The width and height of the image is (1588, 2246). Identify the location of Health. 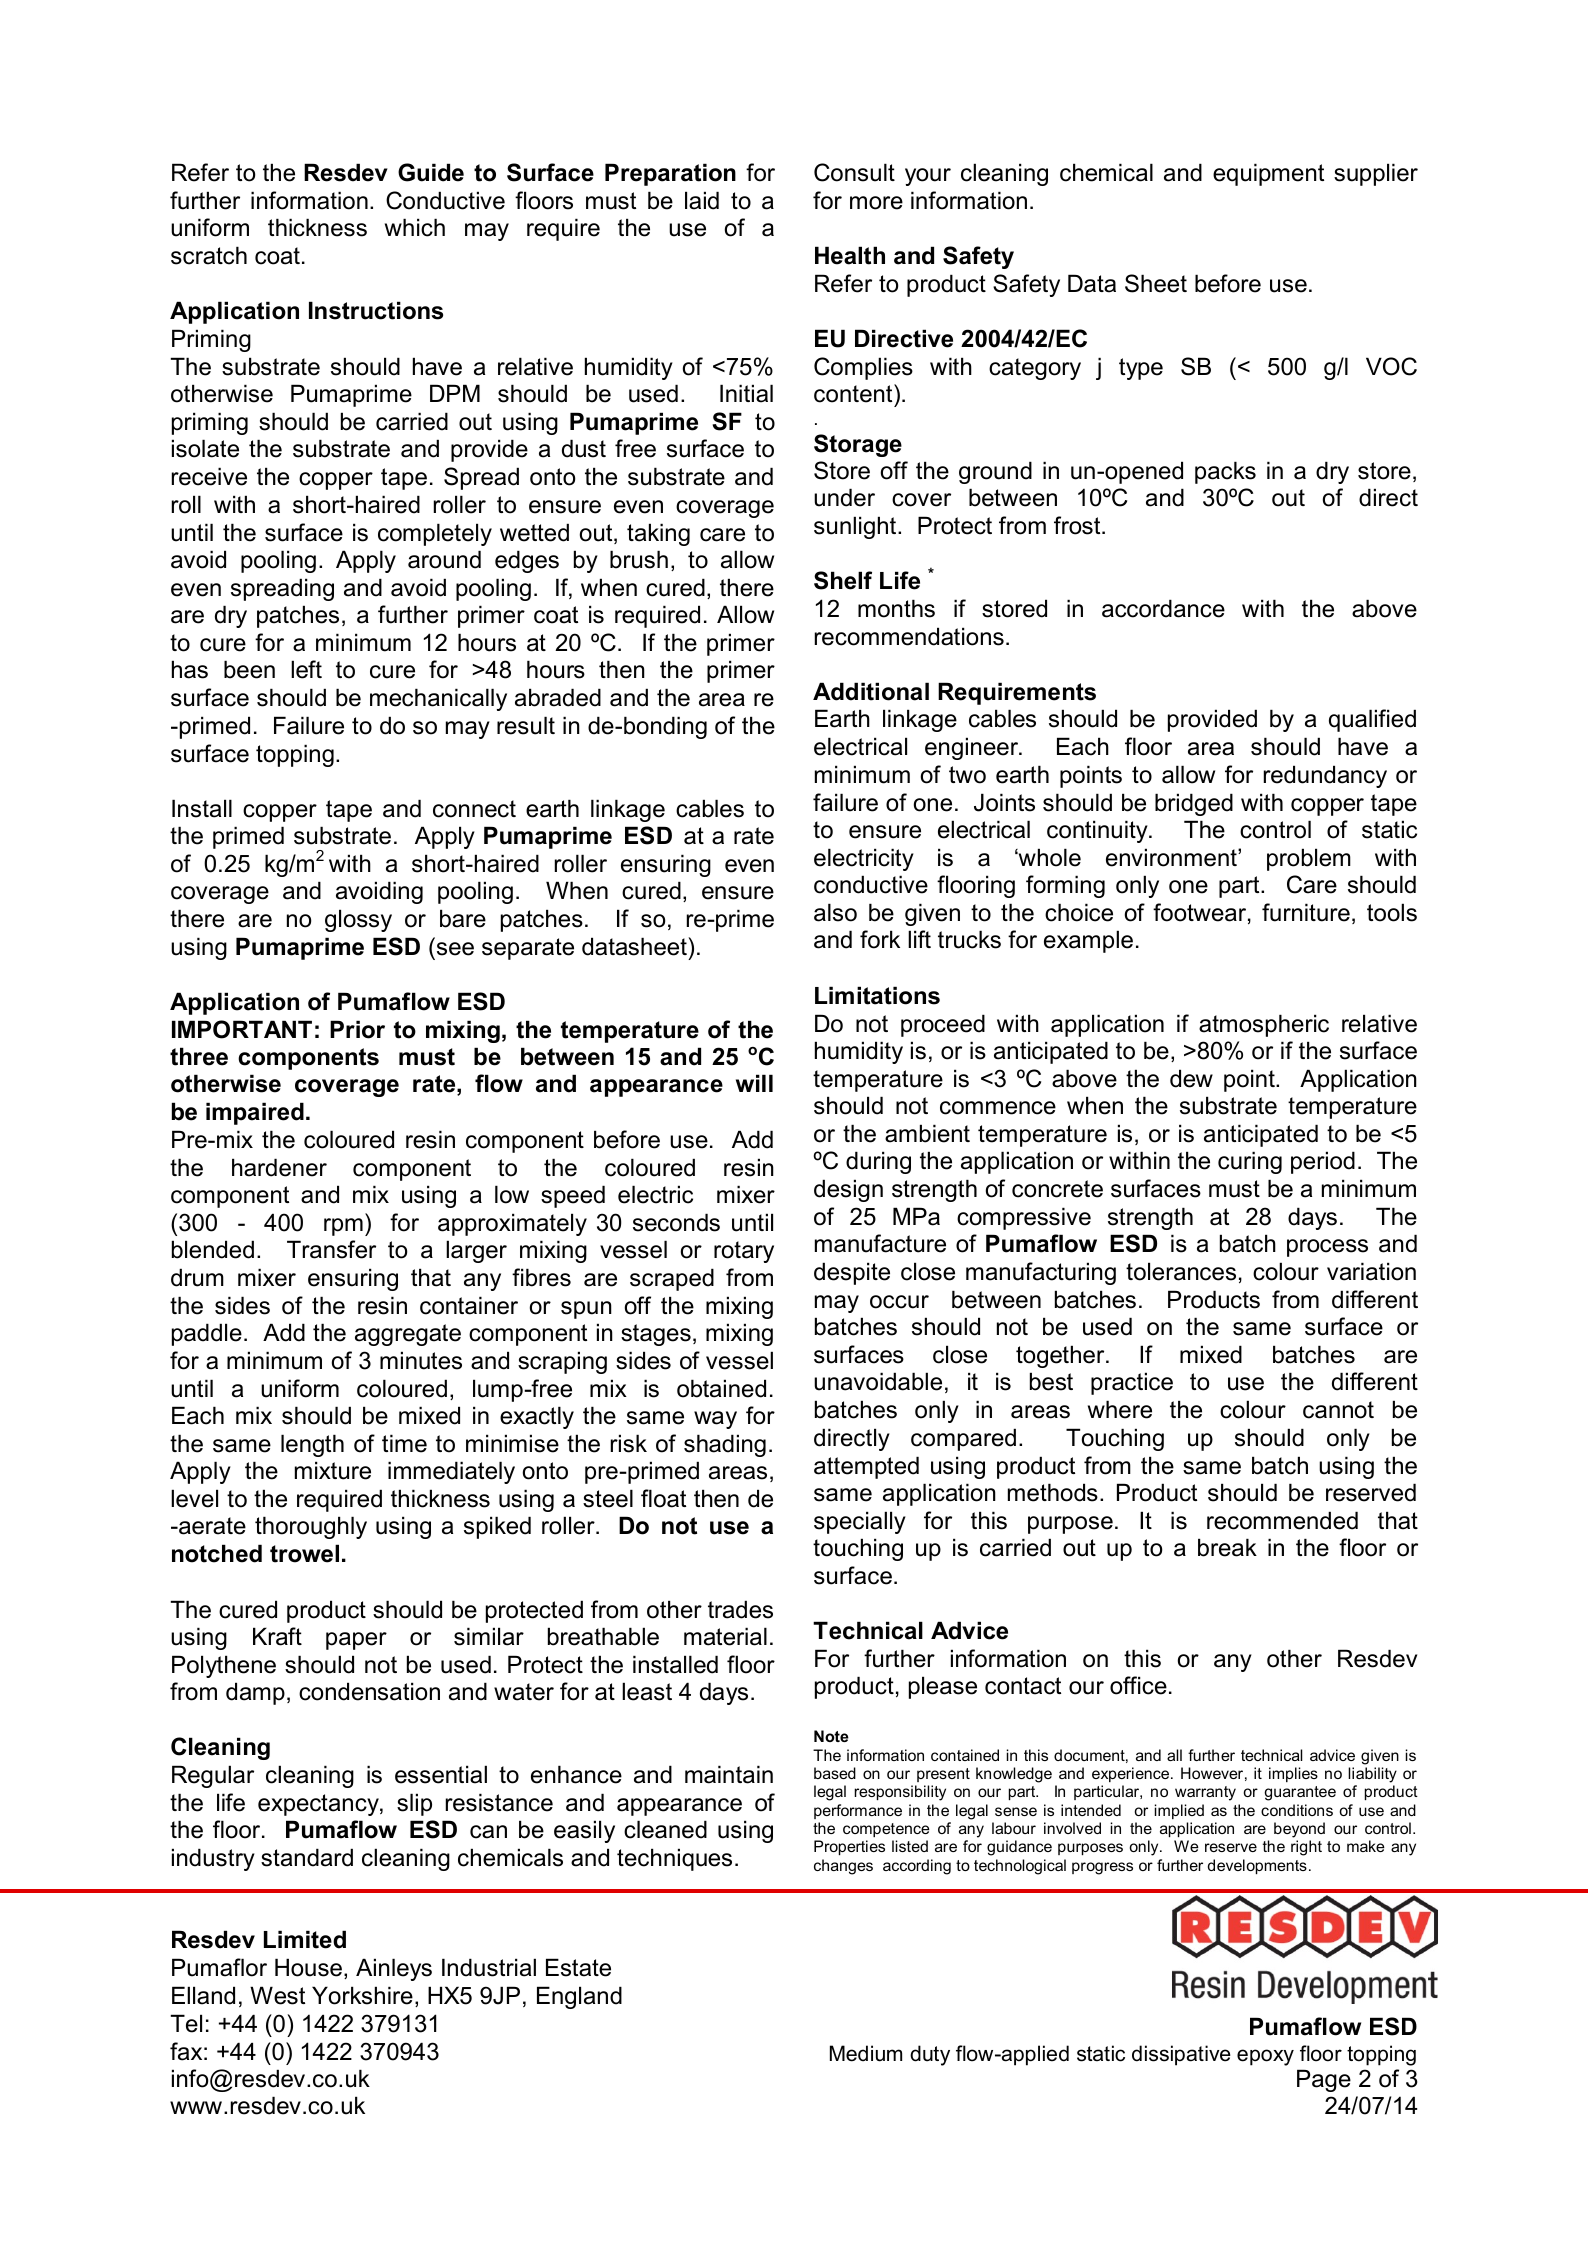
(850, 255).
